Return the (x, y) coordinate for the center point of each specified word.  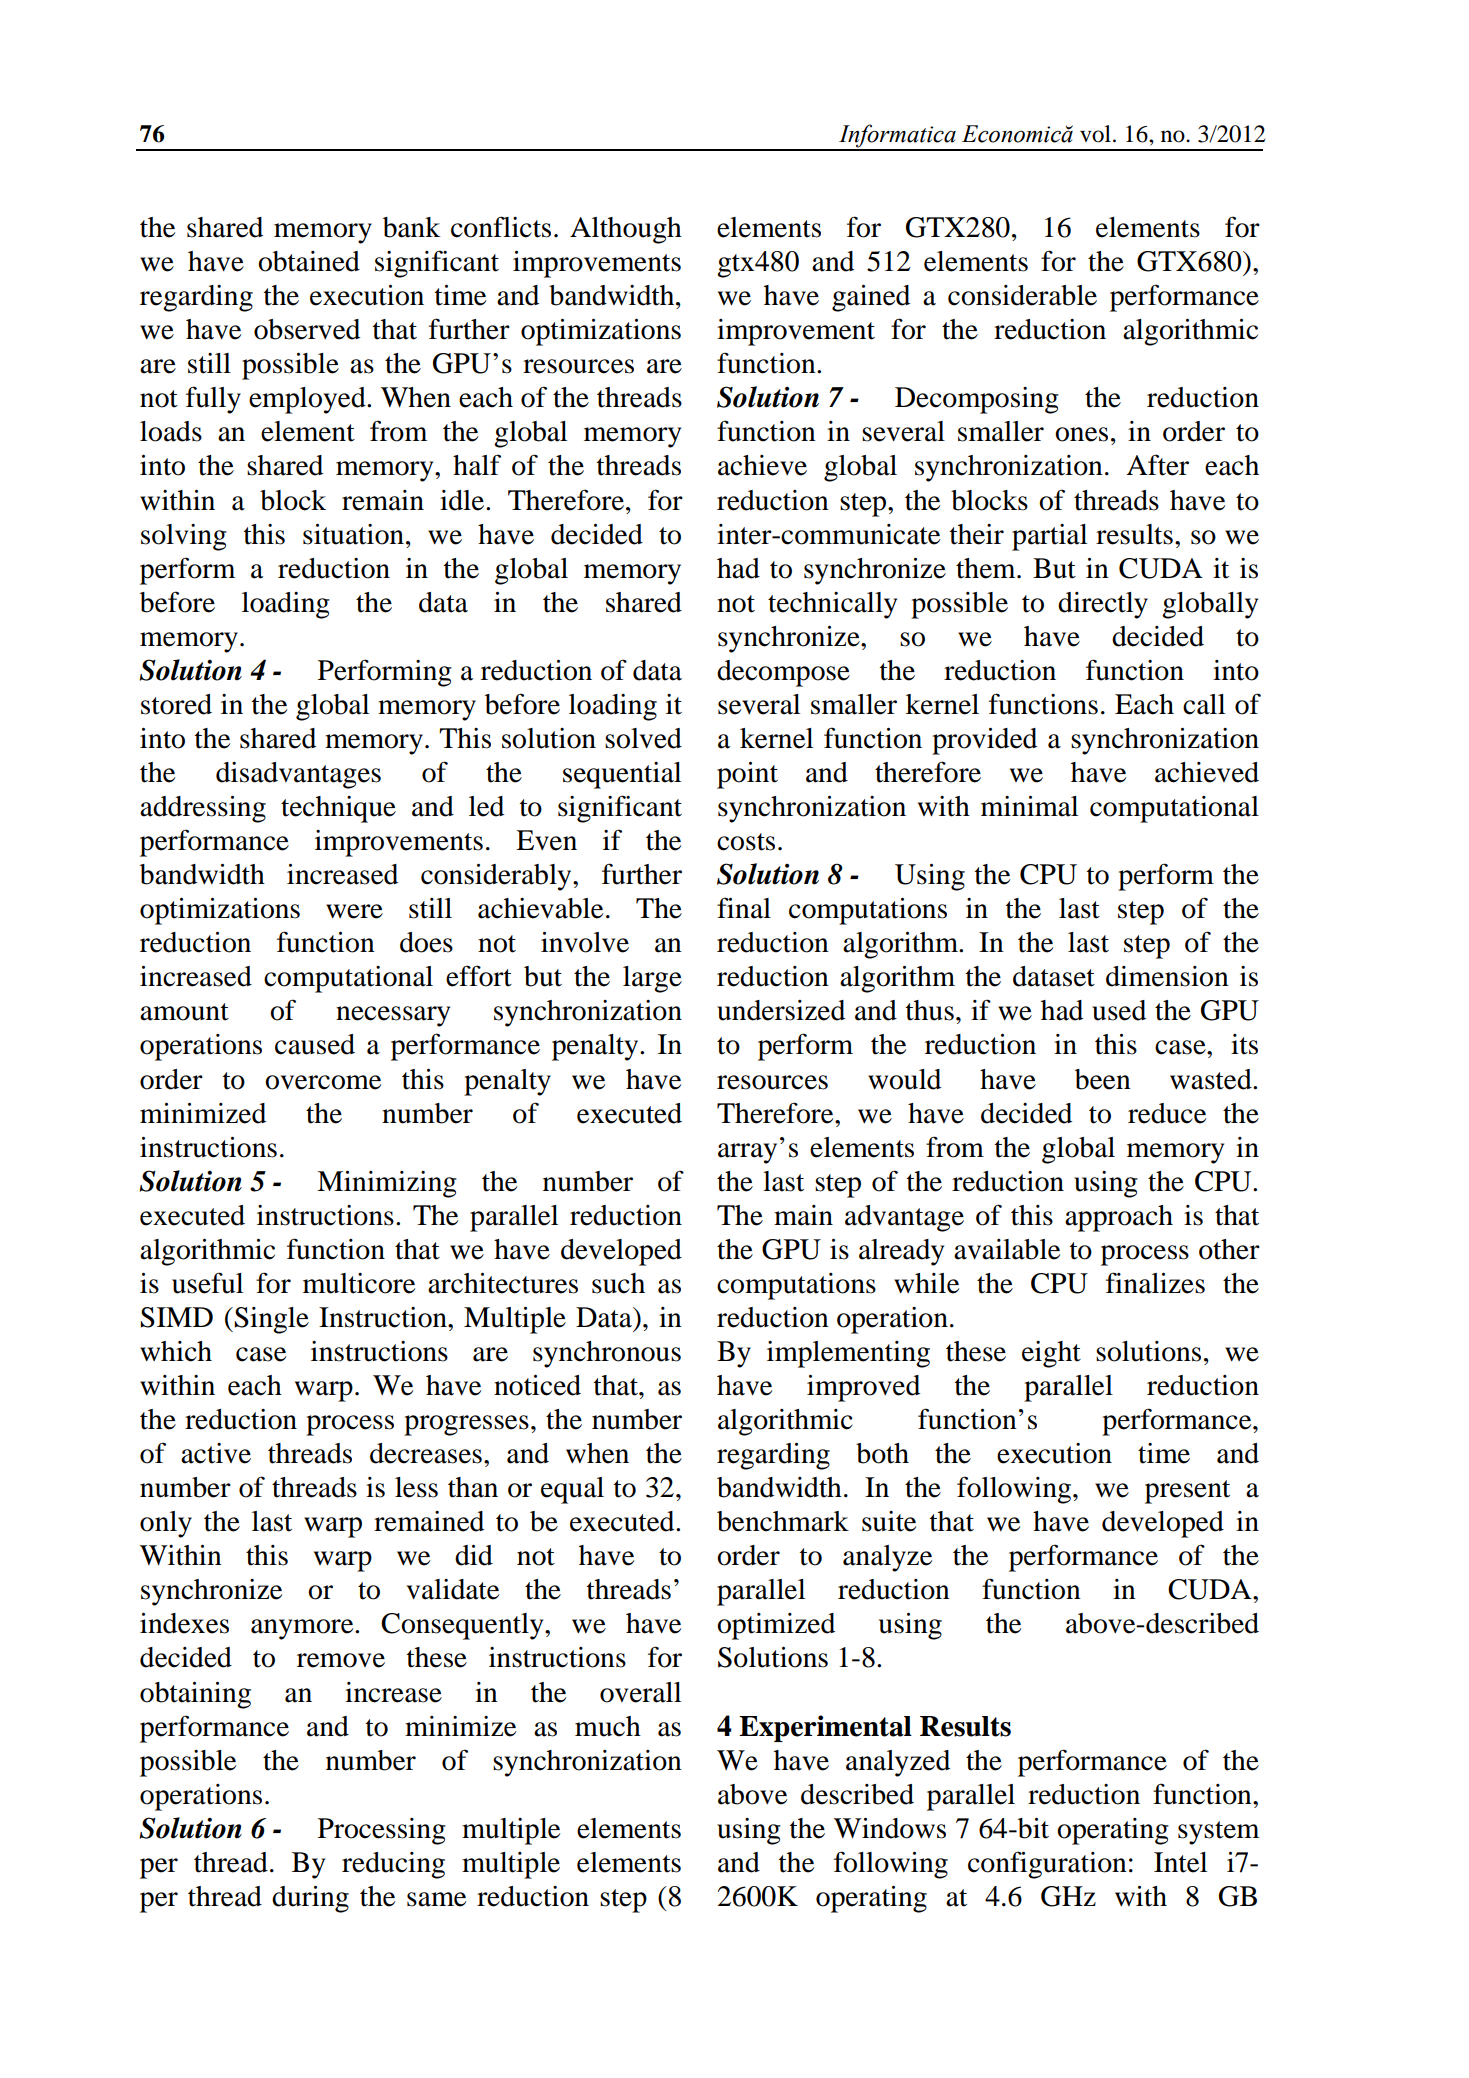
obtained (309, 261)
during (310, 1899)
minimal (1029, 806)
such (618, 1283)
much (608, 1726)
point (747, 775)
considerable (1022, 295)
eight (1051, 1354)
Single (270, 1320)
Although (626, 230)
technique (338, 809)
